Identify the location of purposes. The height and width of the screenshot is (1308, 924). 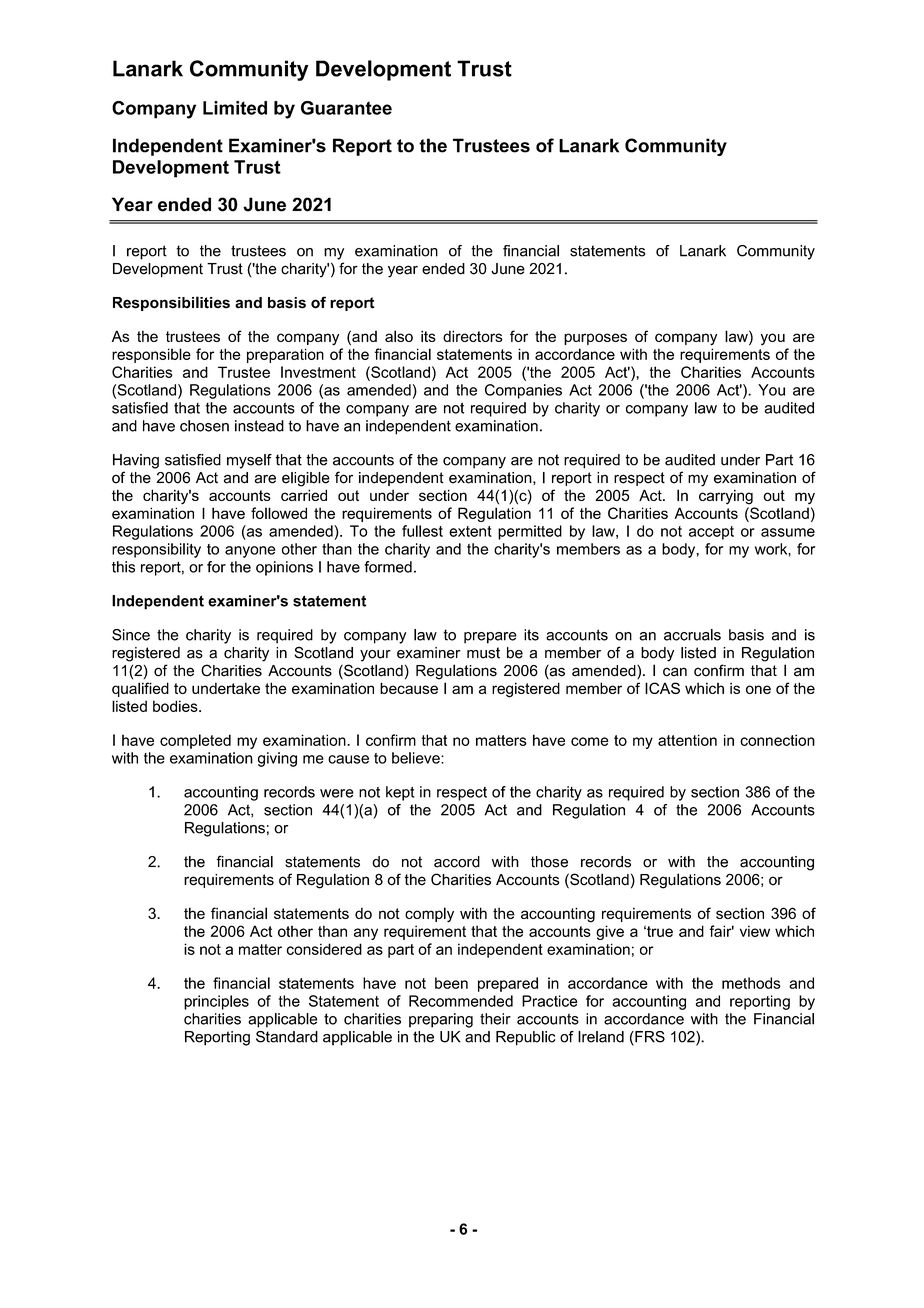
(595, 339).
